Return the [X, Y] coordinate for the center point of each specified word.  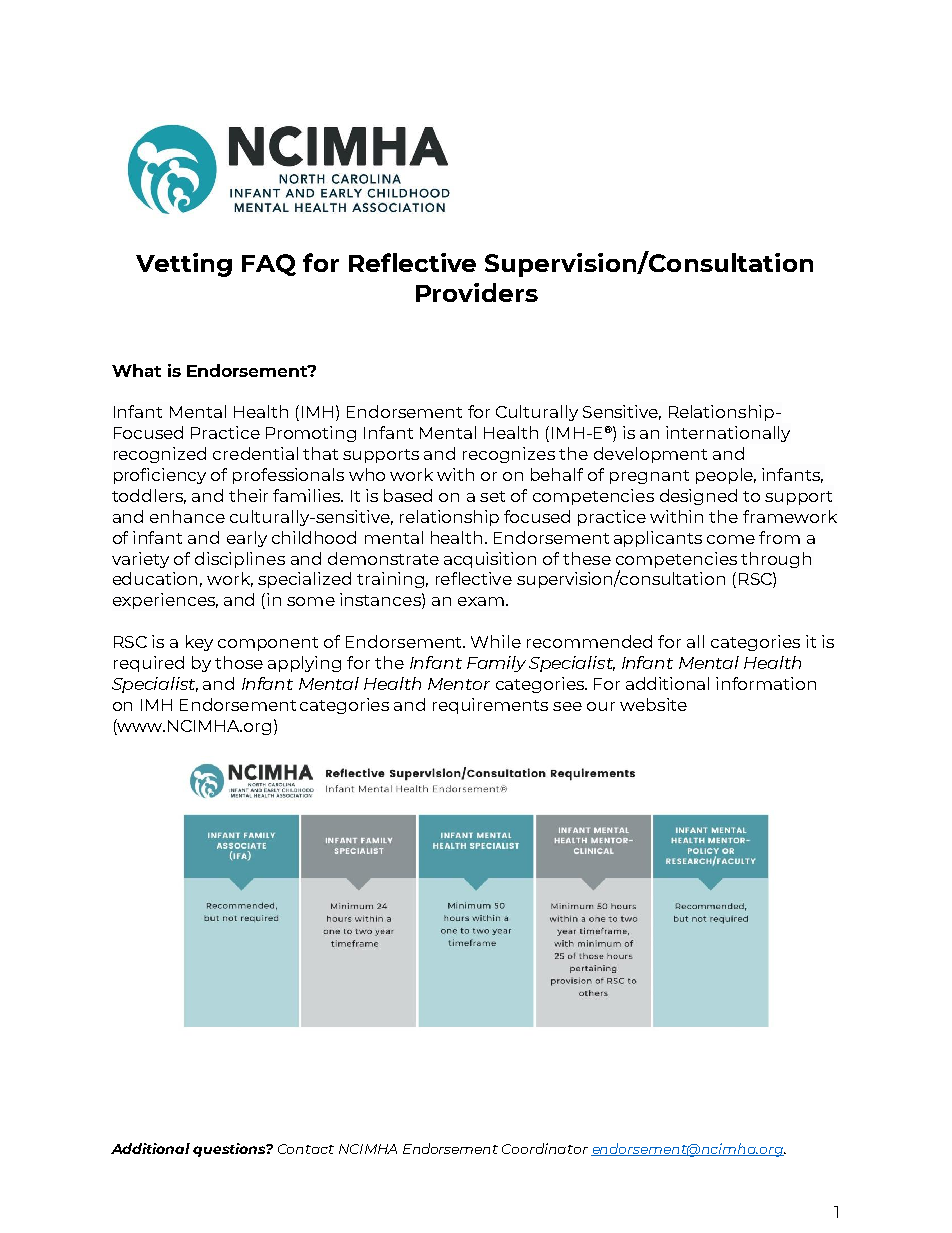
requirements [490, 706]
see [567, 706]
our [601, 706]
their [248, 495]
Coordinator [545, 1148]
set [492, 496]
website [653, 704]
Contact [306, 1149]
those [239, 662]
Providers [477, 292]
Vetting [184, 265]
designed [698, 497]
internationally [728, 434]
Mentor [459, 684]
